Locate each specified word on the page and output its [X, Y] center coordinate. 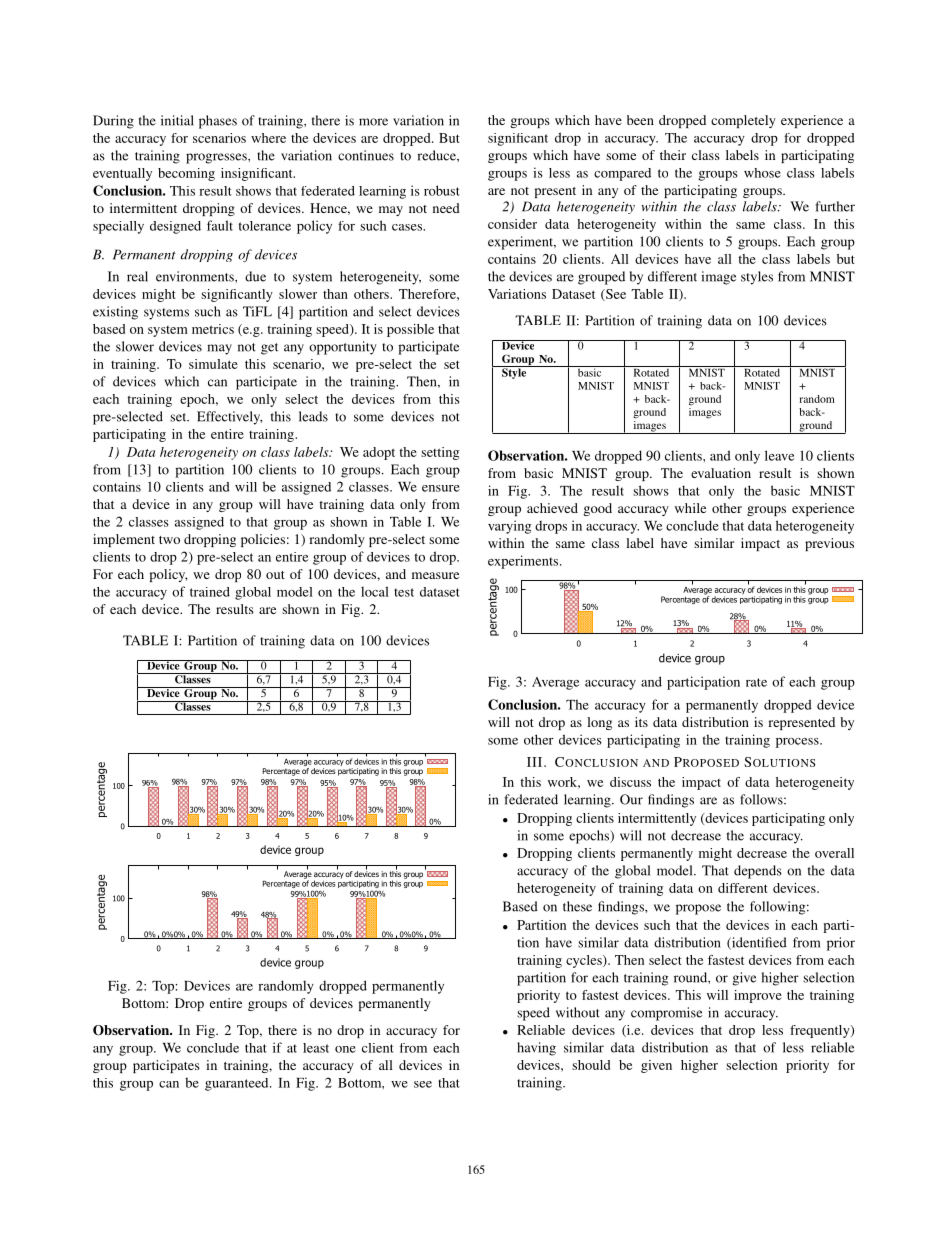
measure [435, 575]
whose [762, 173]
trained [210, 592]
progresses [217, 158]
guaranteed [238, 1084]
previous [829, 544]
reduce [437, 155]
